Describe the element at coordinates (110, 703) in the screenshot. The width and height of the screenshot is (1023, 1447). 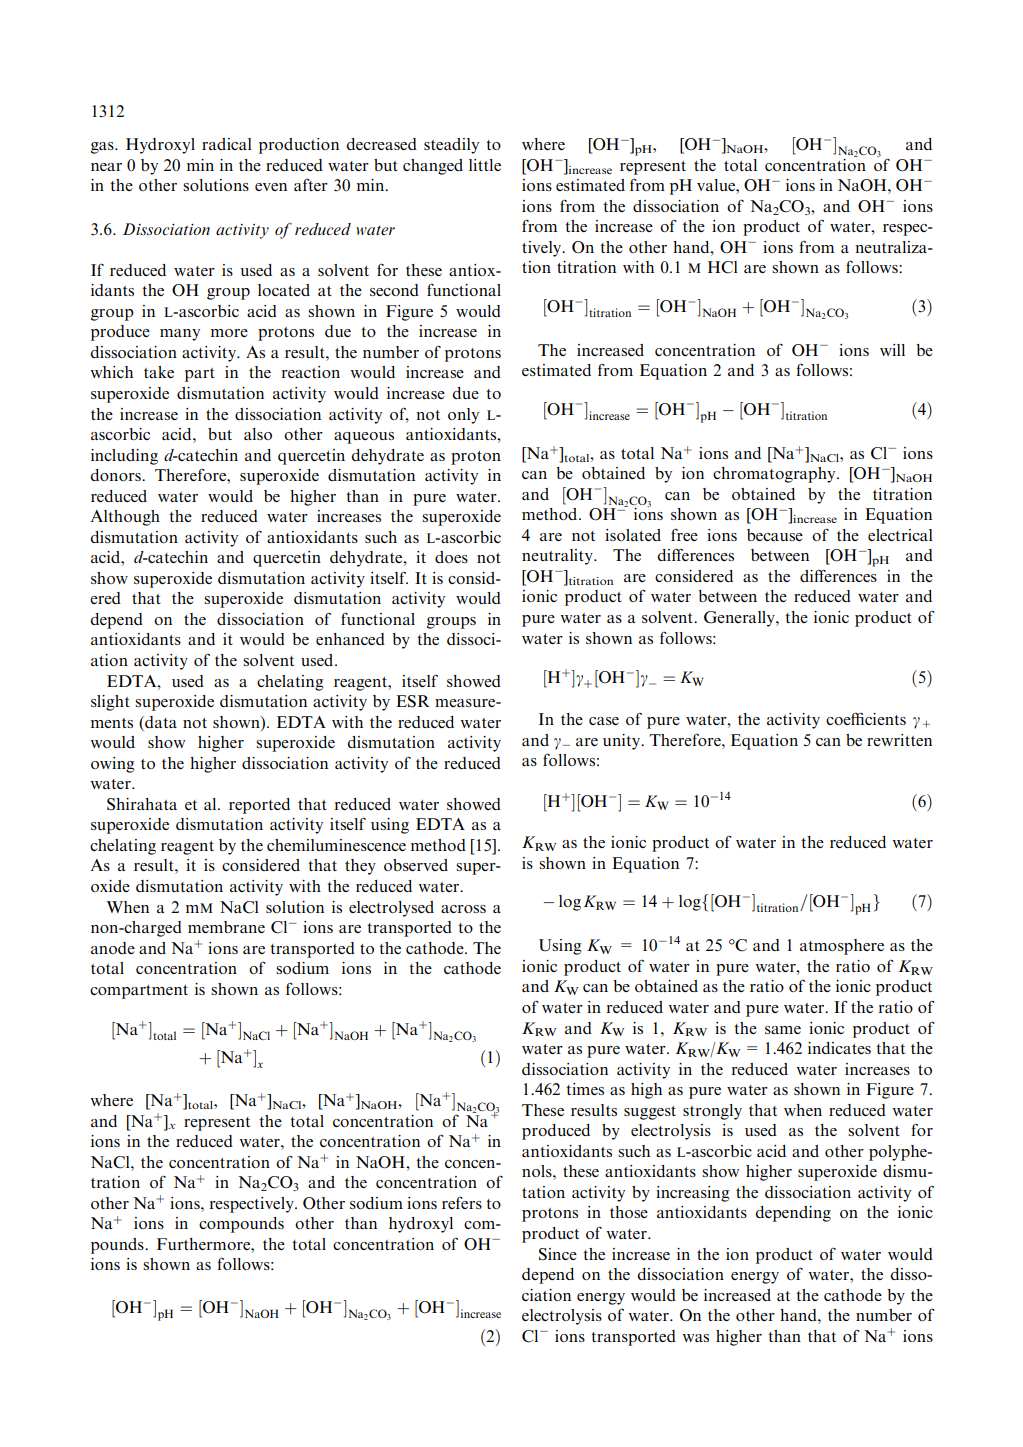
I see `slight` at that location.
